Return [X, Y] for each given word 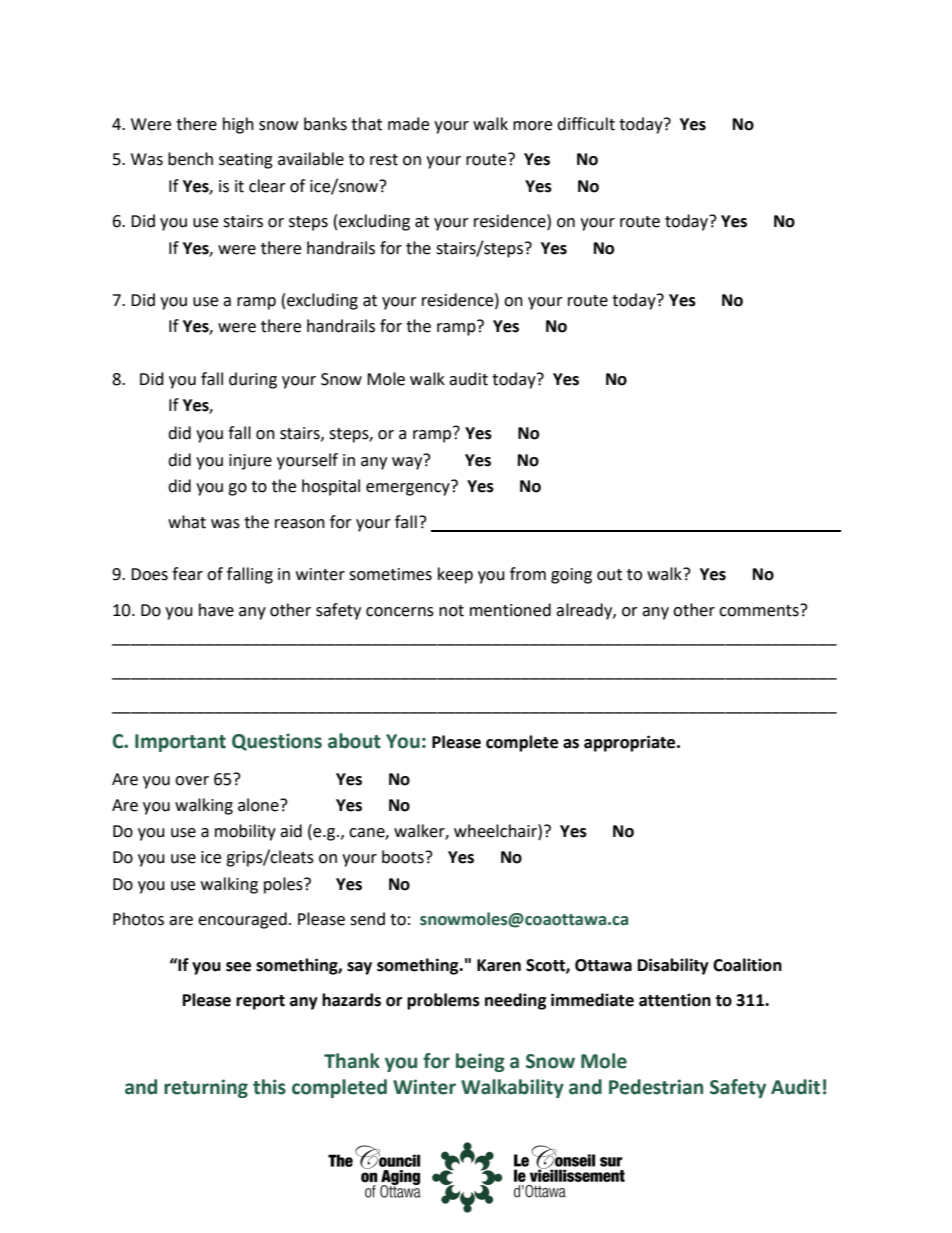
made [408, 124]
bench [190, 159]
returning [206, 1088]
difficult [586, 124]
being [480, 1062]
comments [760, 610]
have [216, 610]
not [451, 611]
